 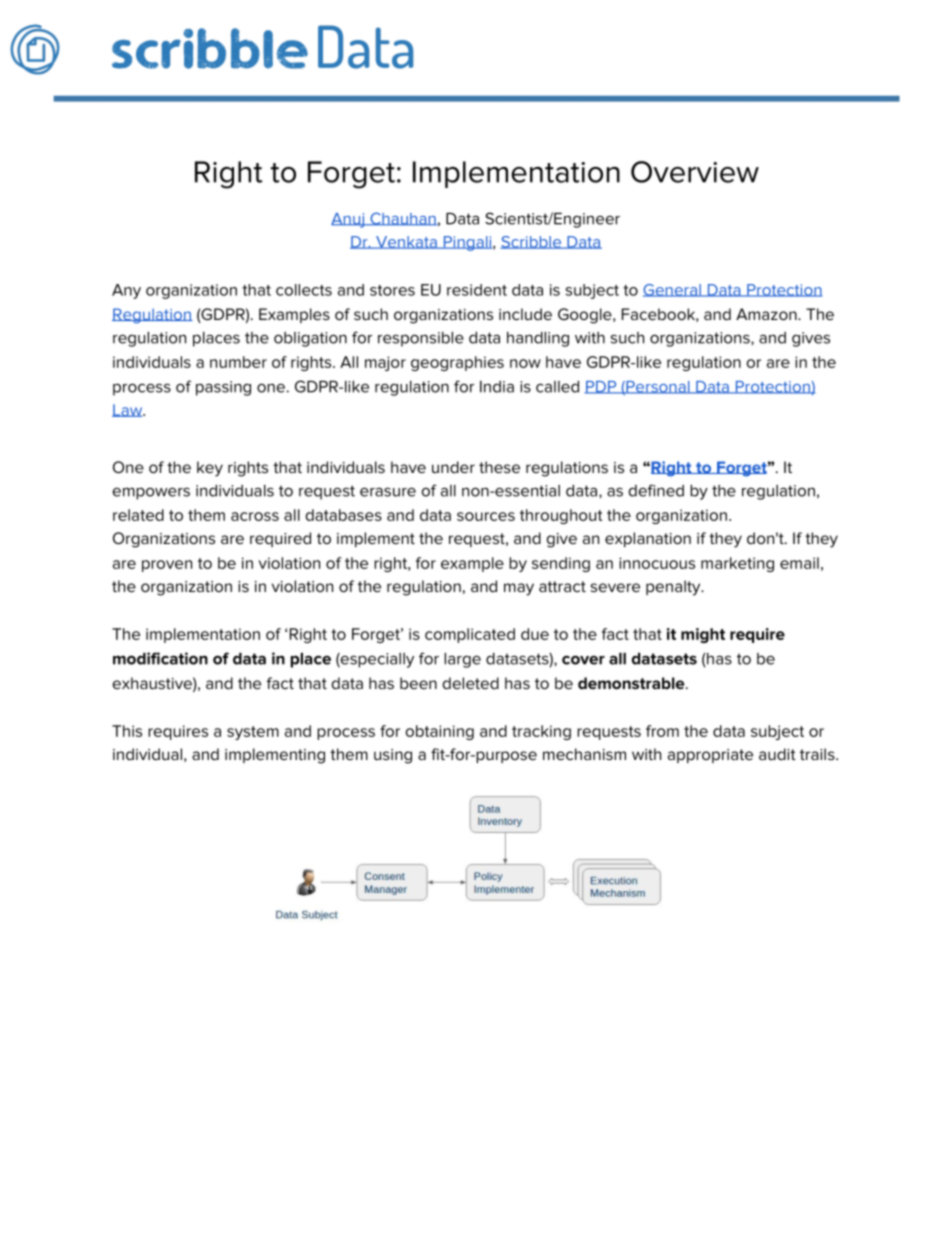 I want to click on obtaining, so click(x=440, y=732).
